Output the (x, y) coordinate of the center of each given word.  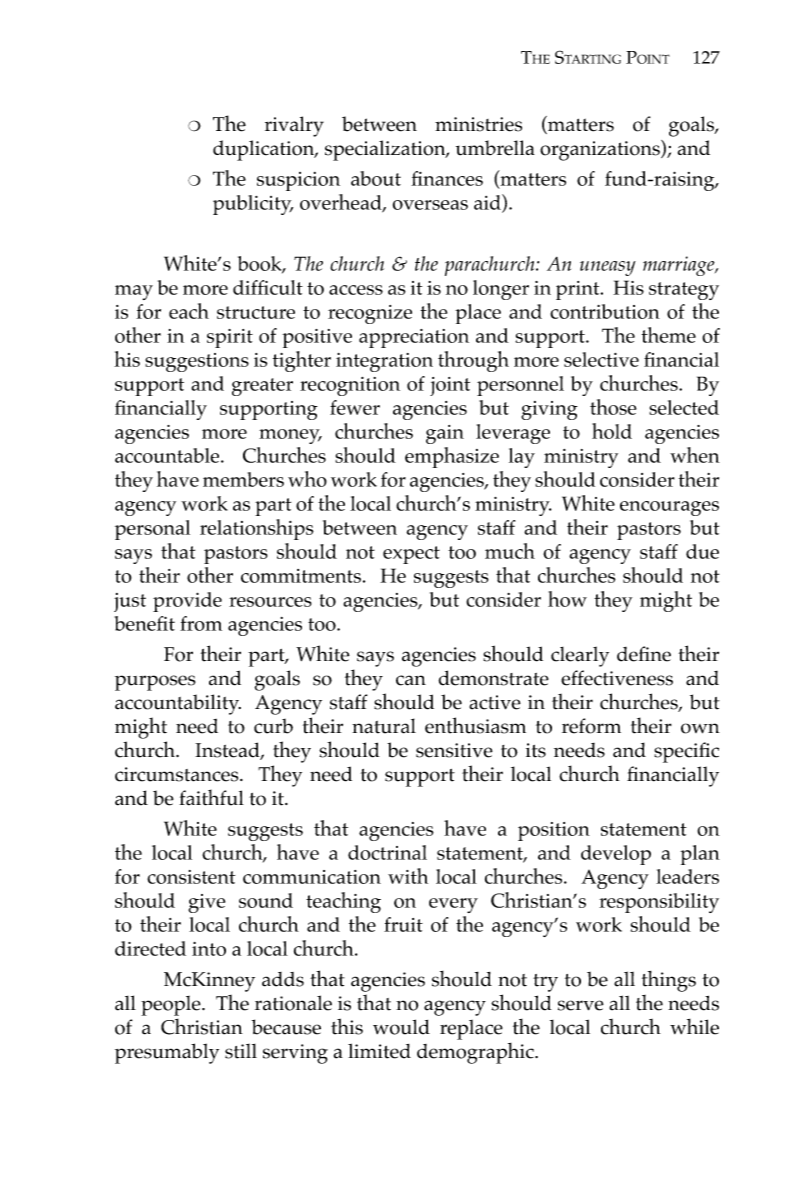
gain (445, 434)
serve (581, 1005)
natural (384, 726)
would (401, 1027)
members (243, 479)
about (376, 178)
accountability (178, 704)
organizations (601, 150)
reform (591, 726)
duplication (265, 150)
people (172, 1006)
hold (612, 431)
